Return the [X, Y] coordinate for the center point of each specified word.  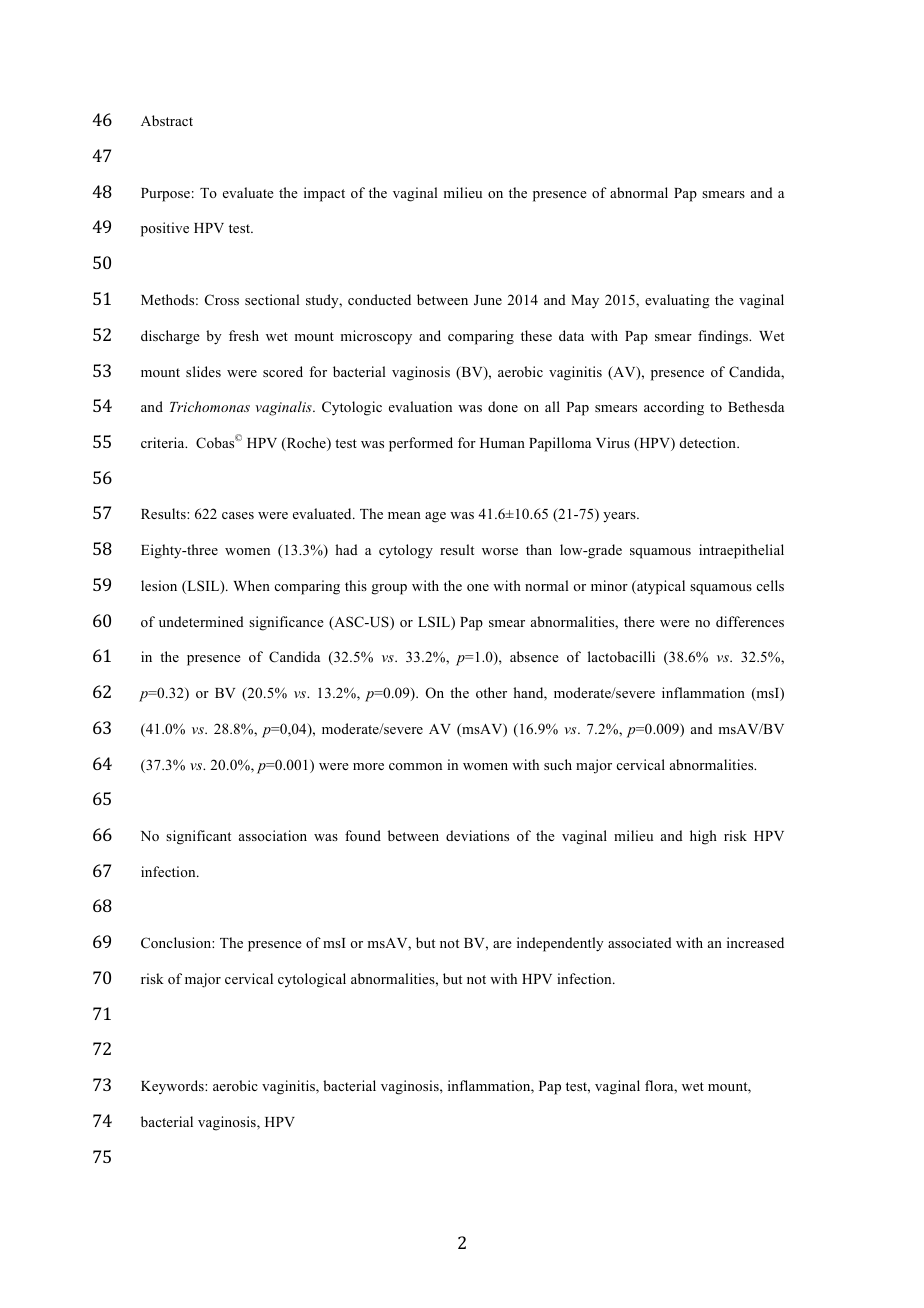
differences [750, 621]
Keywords [173, 1087]
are [502, 944]
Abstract [167, 120]
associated [640, 942]
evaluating [677, 301]
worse [500, 551]
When [251, 585]
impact [324, 194]
